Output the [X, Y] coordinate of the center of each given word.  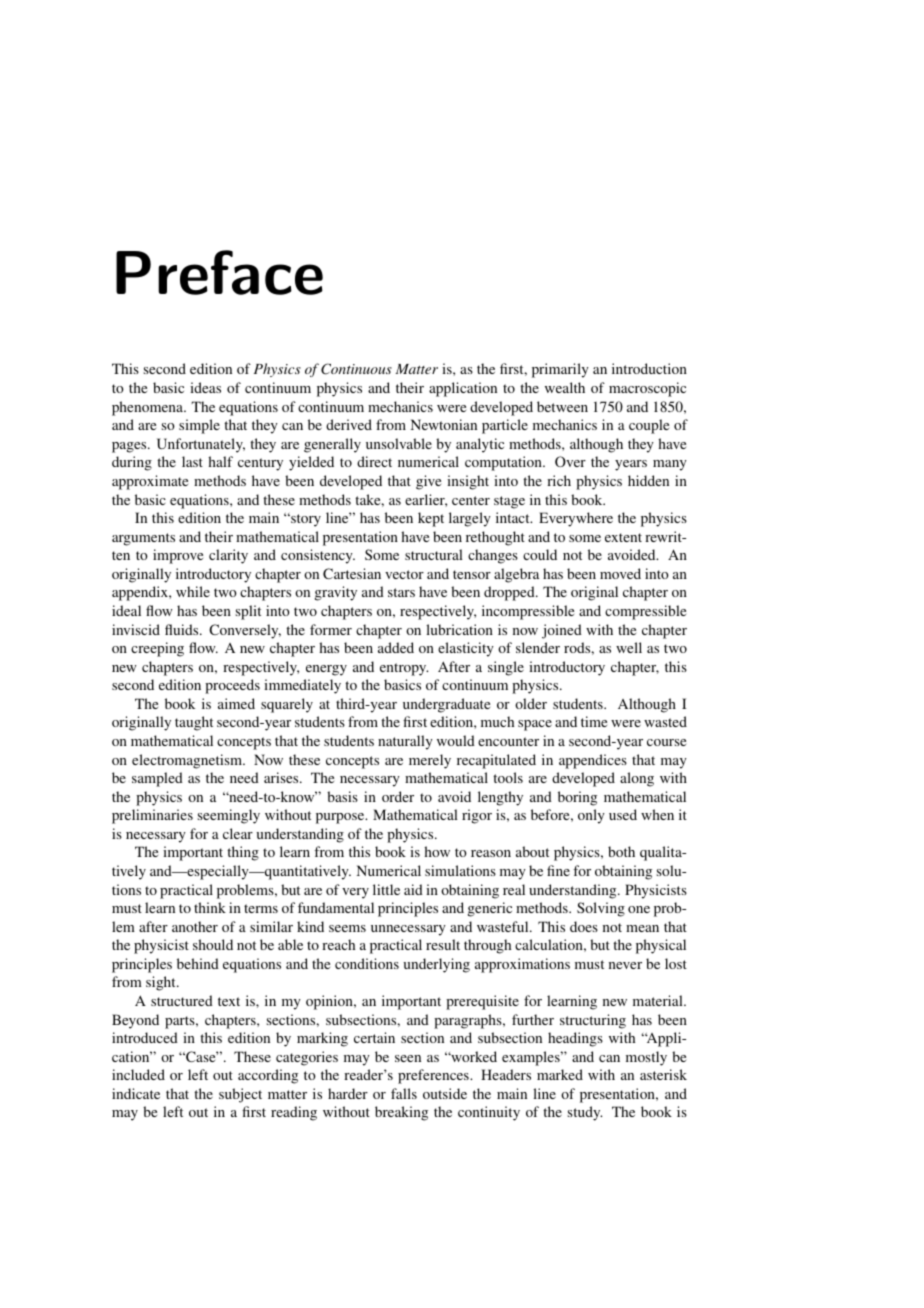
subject [240, 1095]
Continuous [356, 369]
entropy [404, 669]
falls [404, 1093]
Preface [219, 272]
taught [194, 723]
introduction [649, 368]
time [594, 721]
